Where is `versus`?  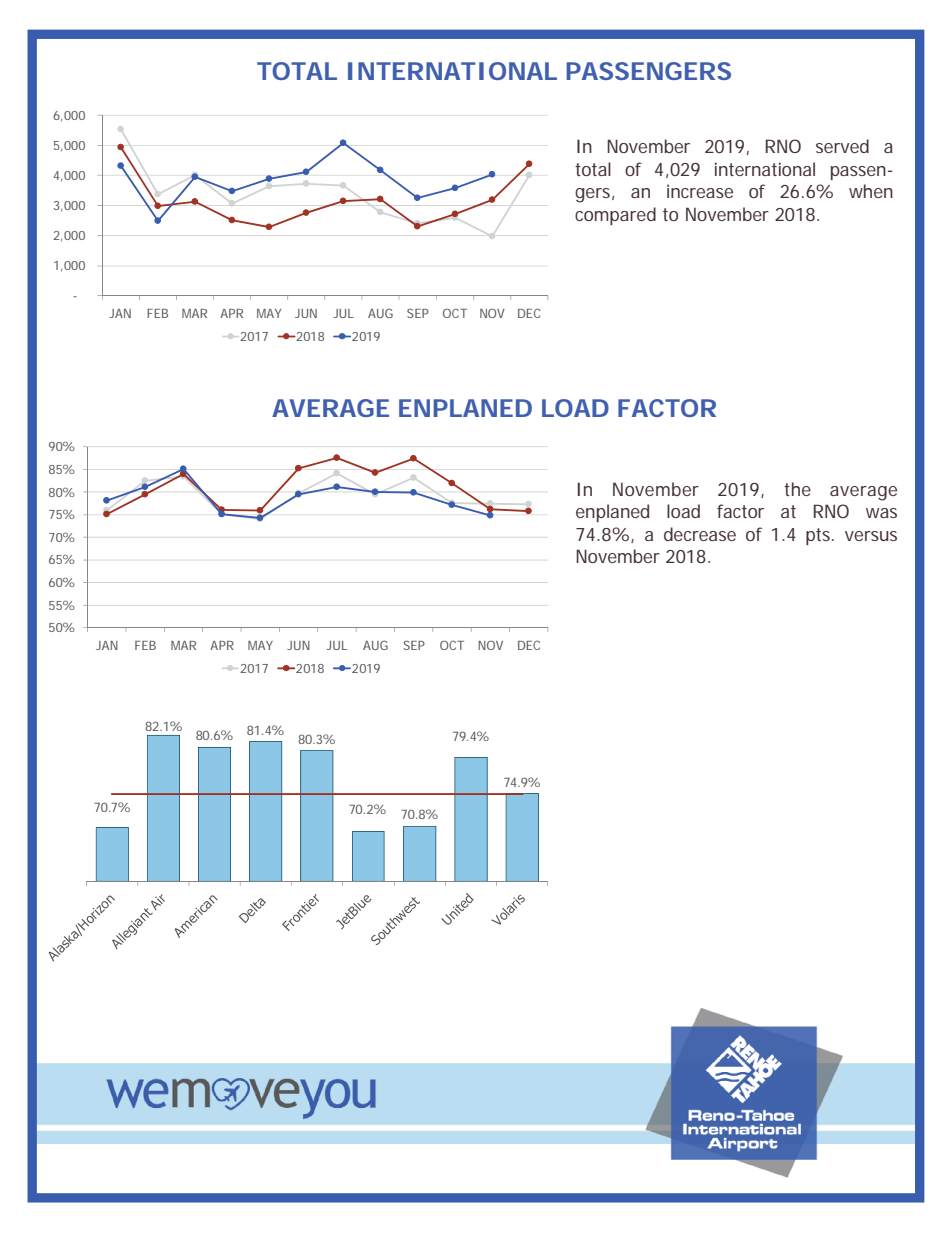 versus is located at coordinates (871, 536).
